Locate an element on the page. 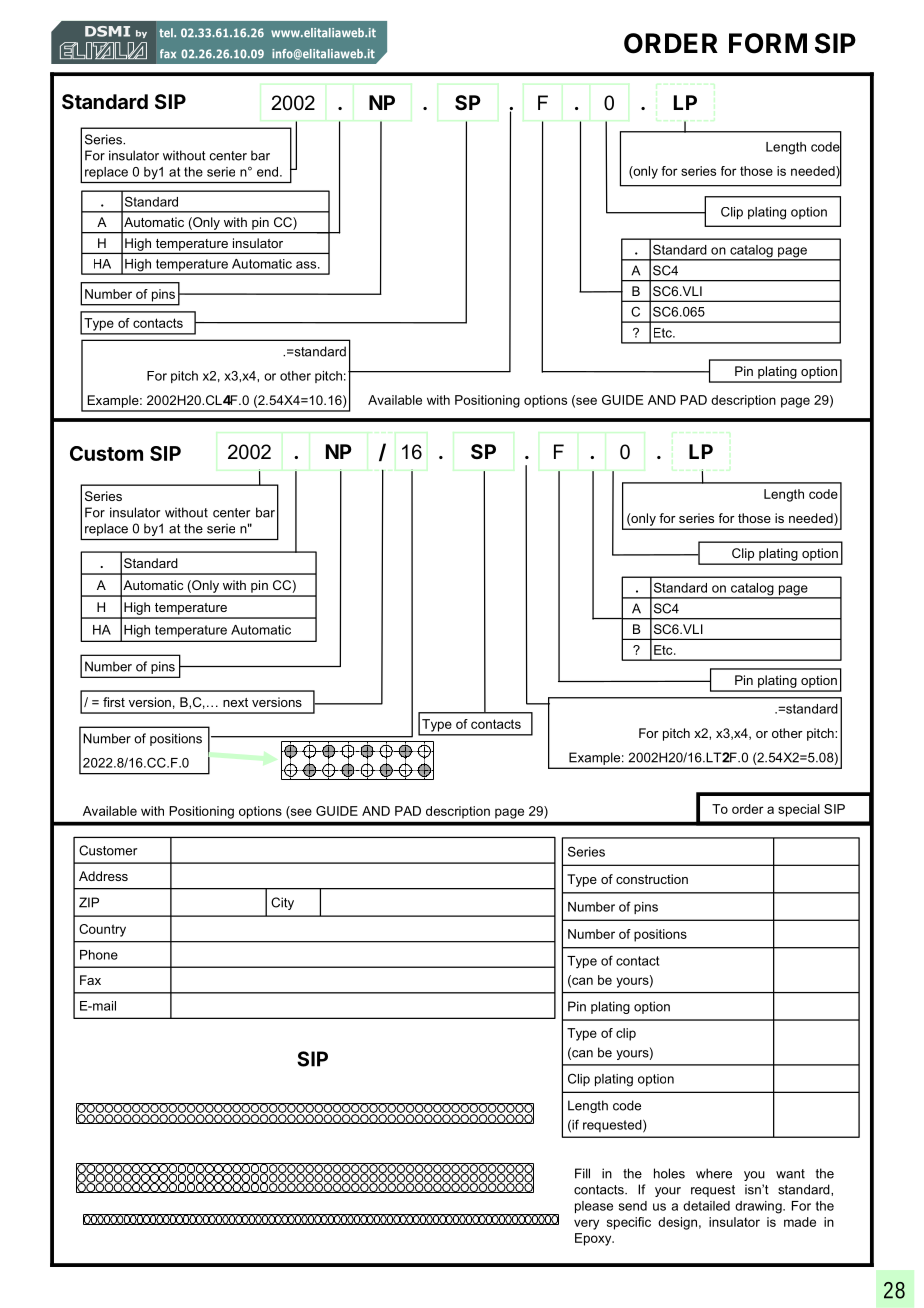  detailed is located at coordinates (706, 1206).
